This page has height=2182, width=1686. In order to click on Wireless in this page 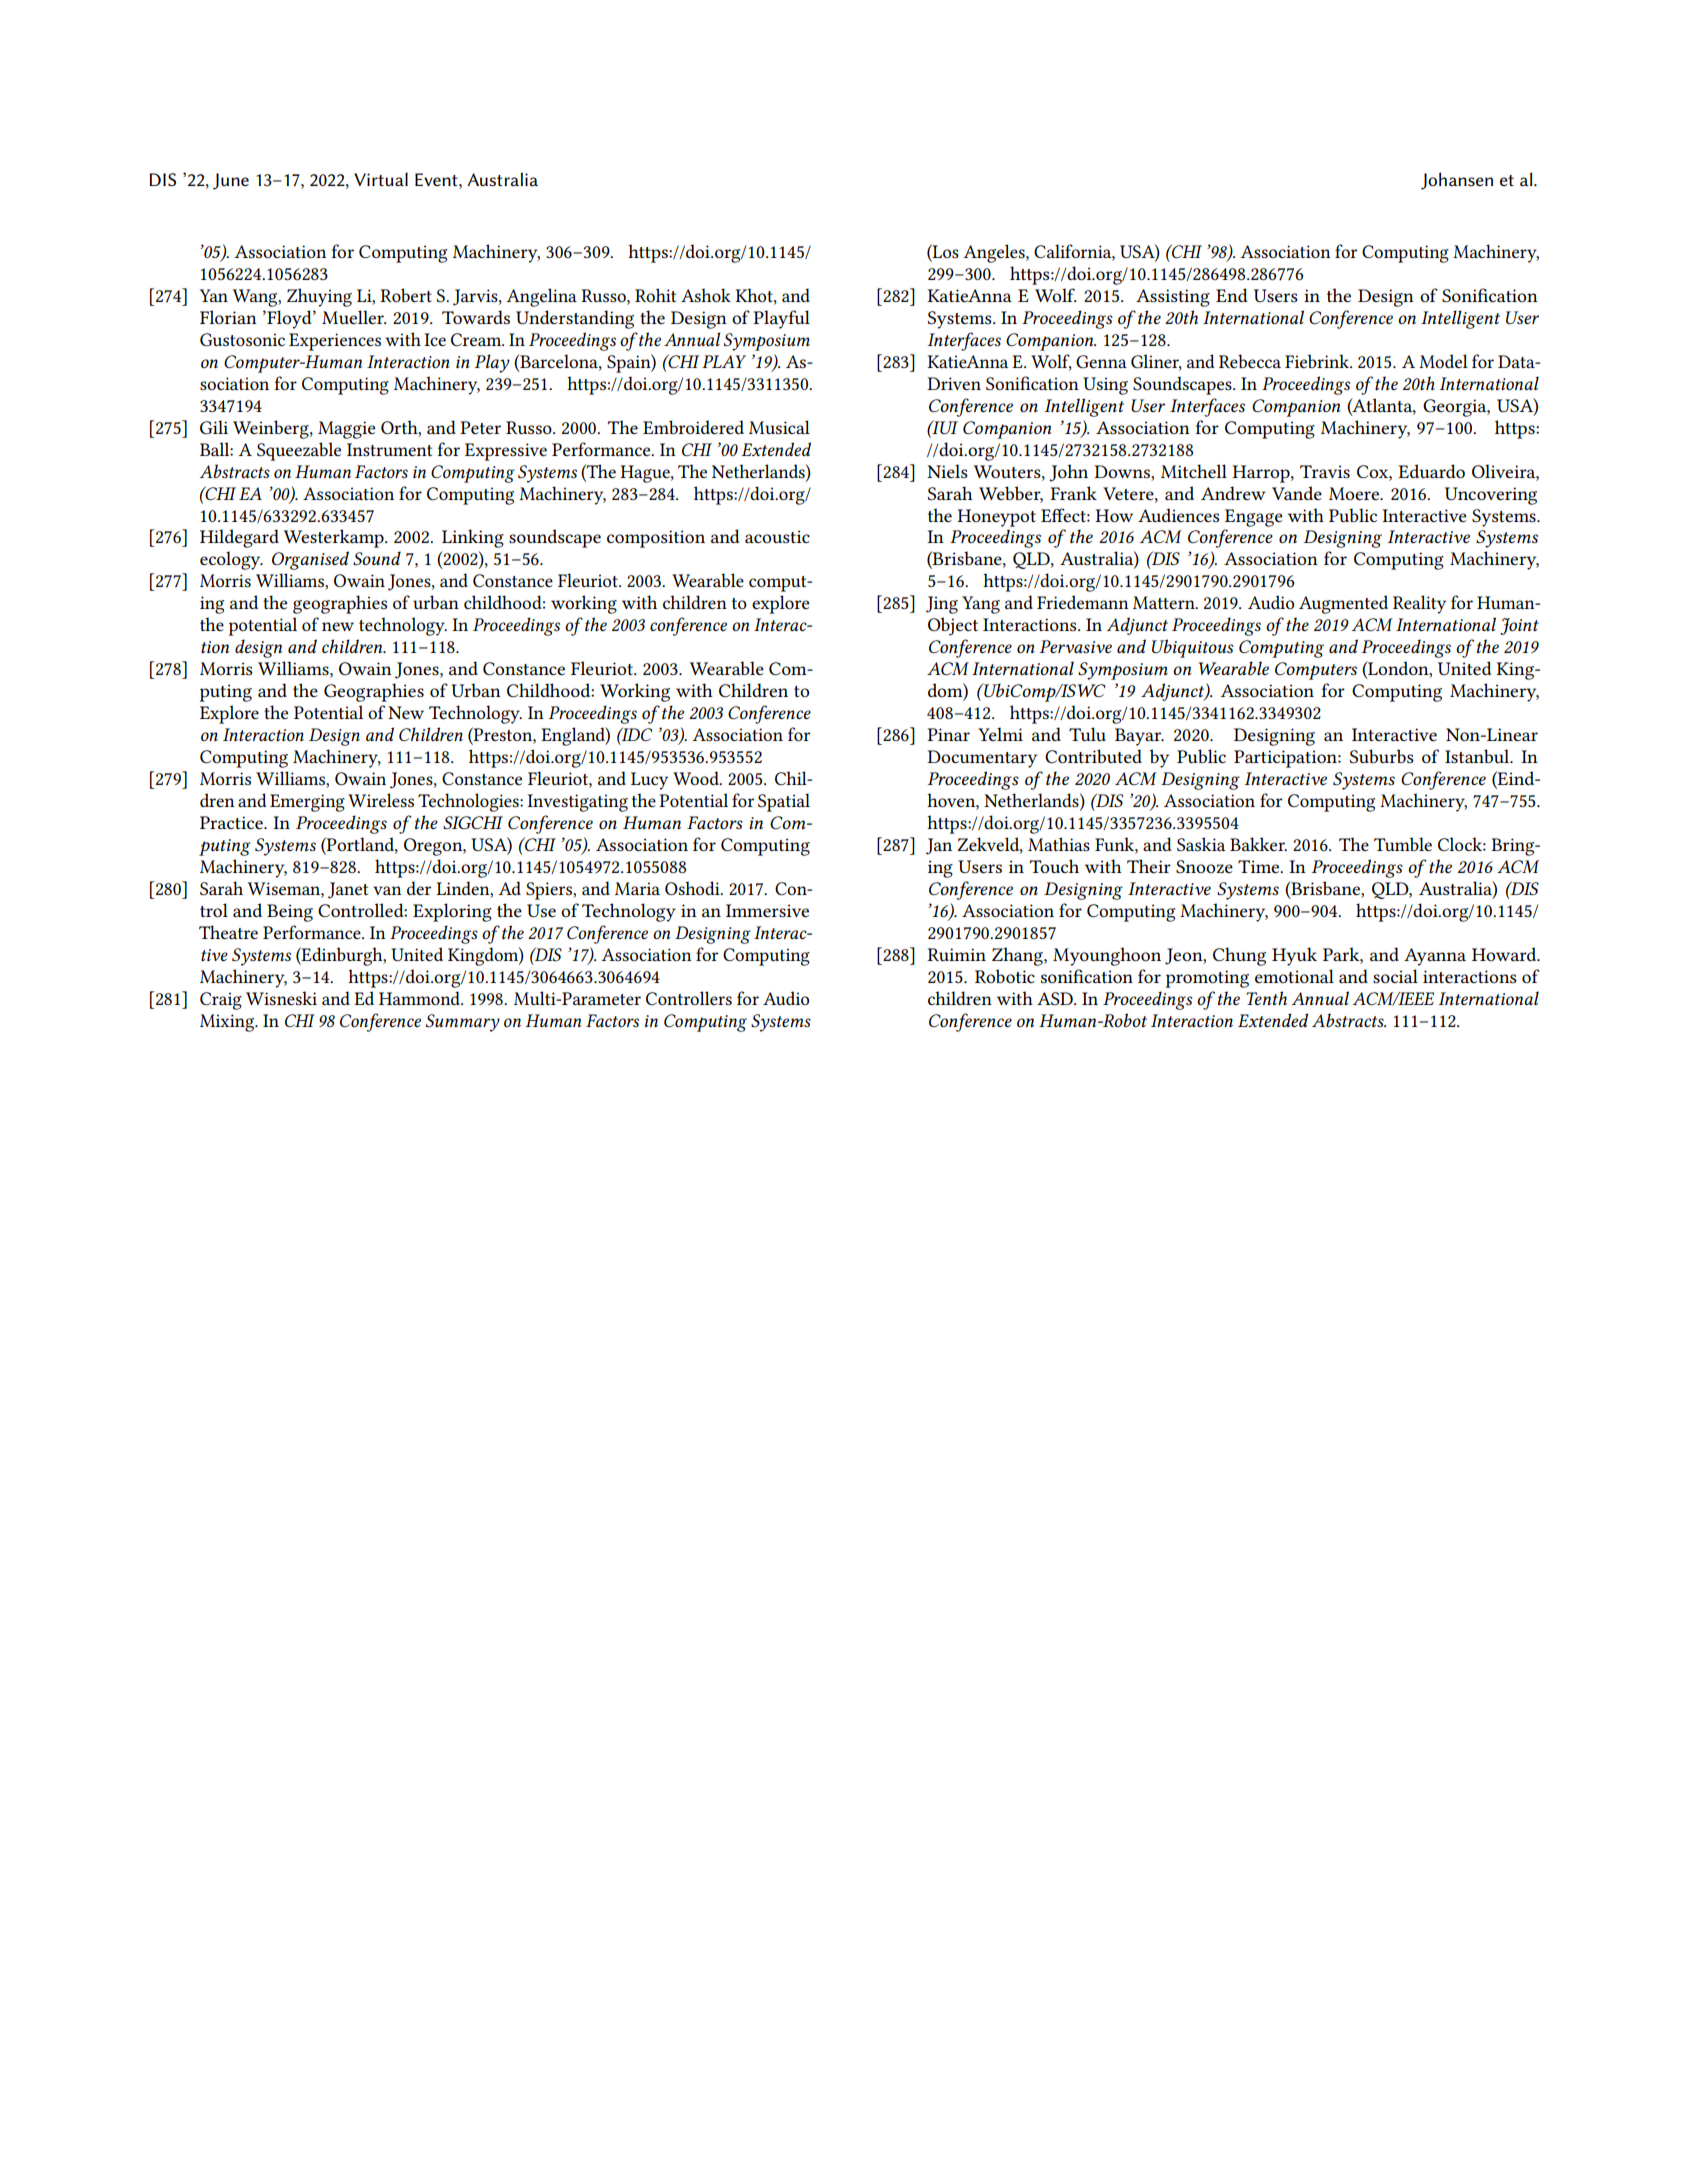, I will do `click(381, 800)`.
